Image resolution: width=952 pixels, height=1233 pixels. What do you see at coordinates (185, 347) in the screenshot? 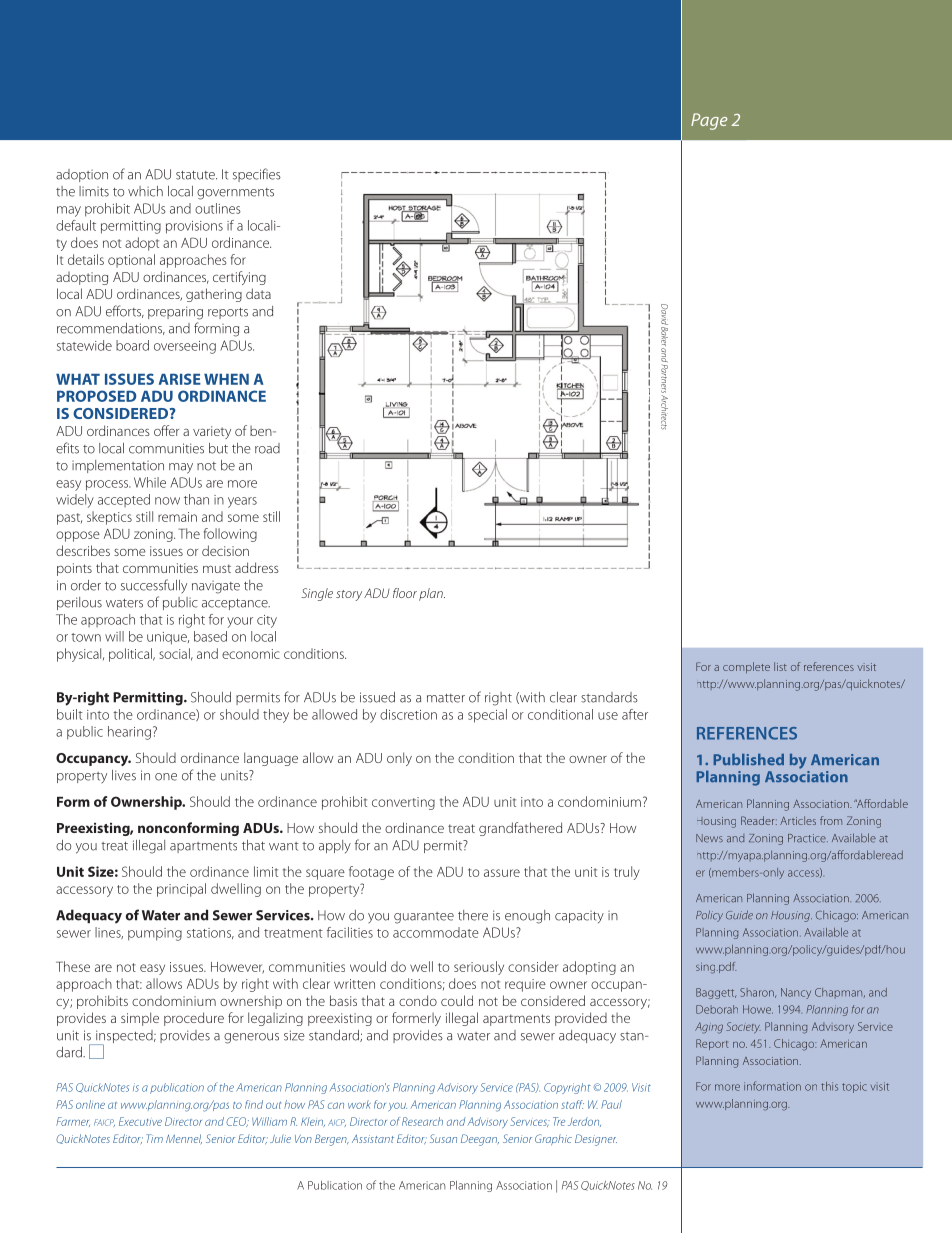
I see `overseeing` at bounding box center [185, 347].
